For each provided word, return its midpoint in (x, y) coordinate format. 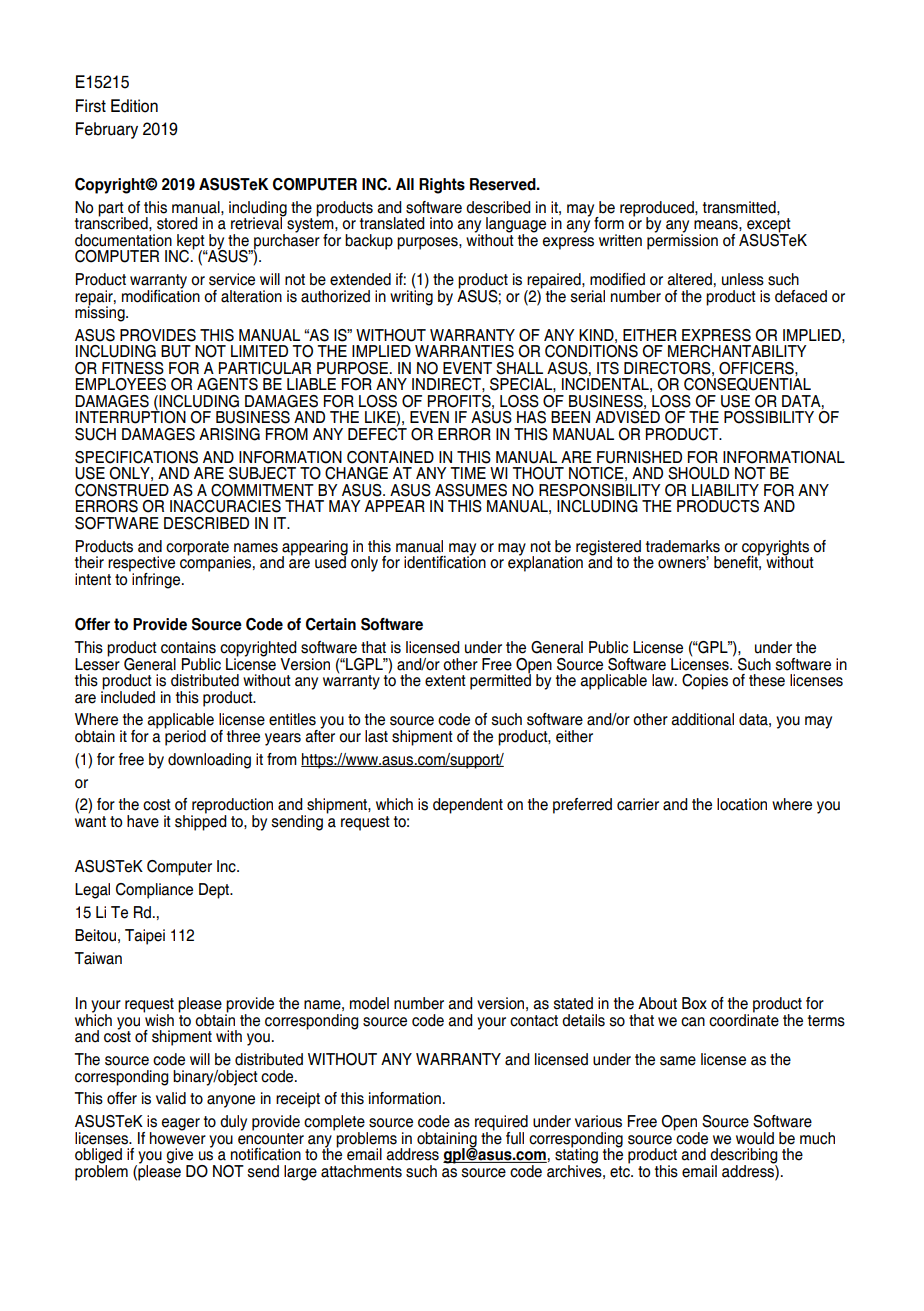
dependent (468, 806)
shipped (201, 822)
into (441, 223)
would (755, 1138)
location (742, 804)
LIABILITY (725, 490)
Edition (134, 106)
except (769, 226)
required (501, 1124)
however (178, 1137)
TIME (468, 473)
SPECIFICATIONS (136, 457)
